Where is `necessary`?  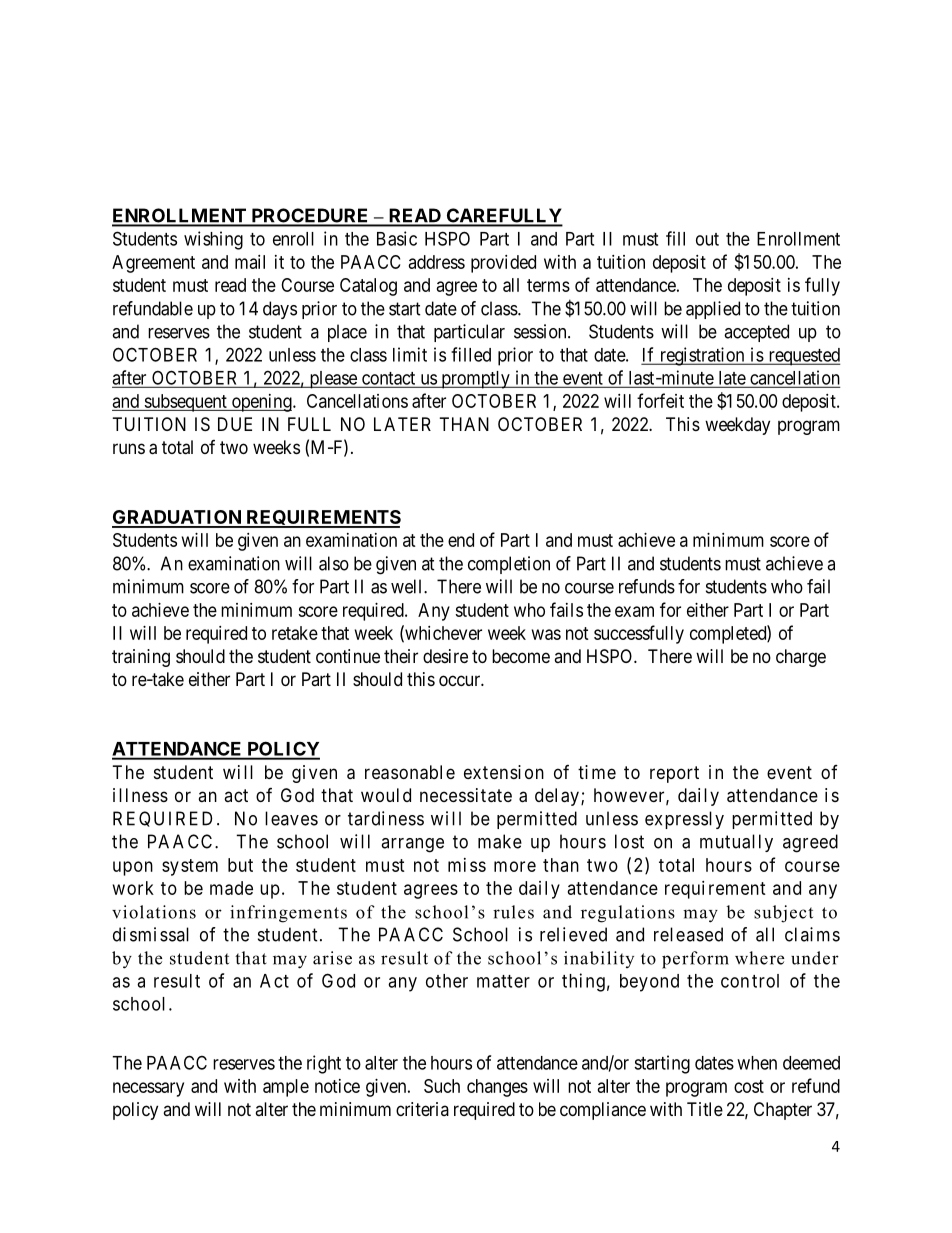
necessary is located at coordinates (148, 1089).
